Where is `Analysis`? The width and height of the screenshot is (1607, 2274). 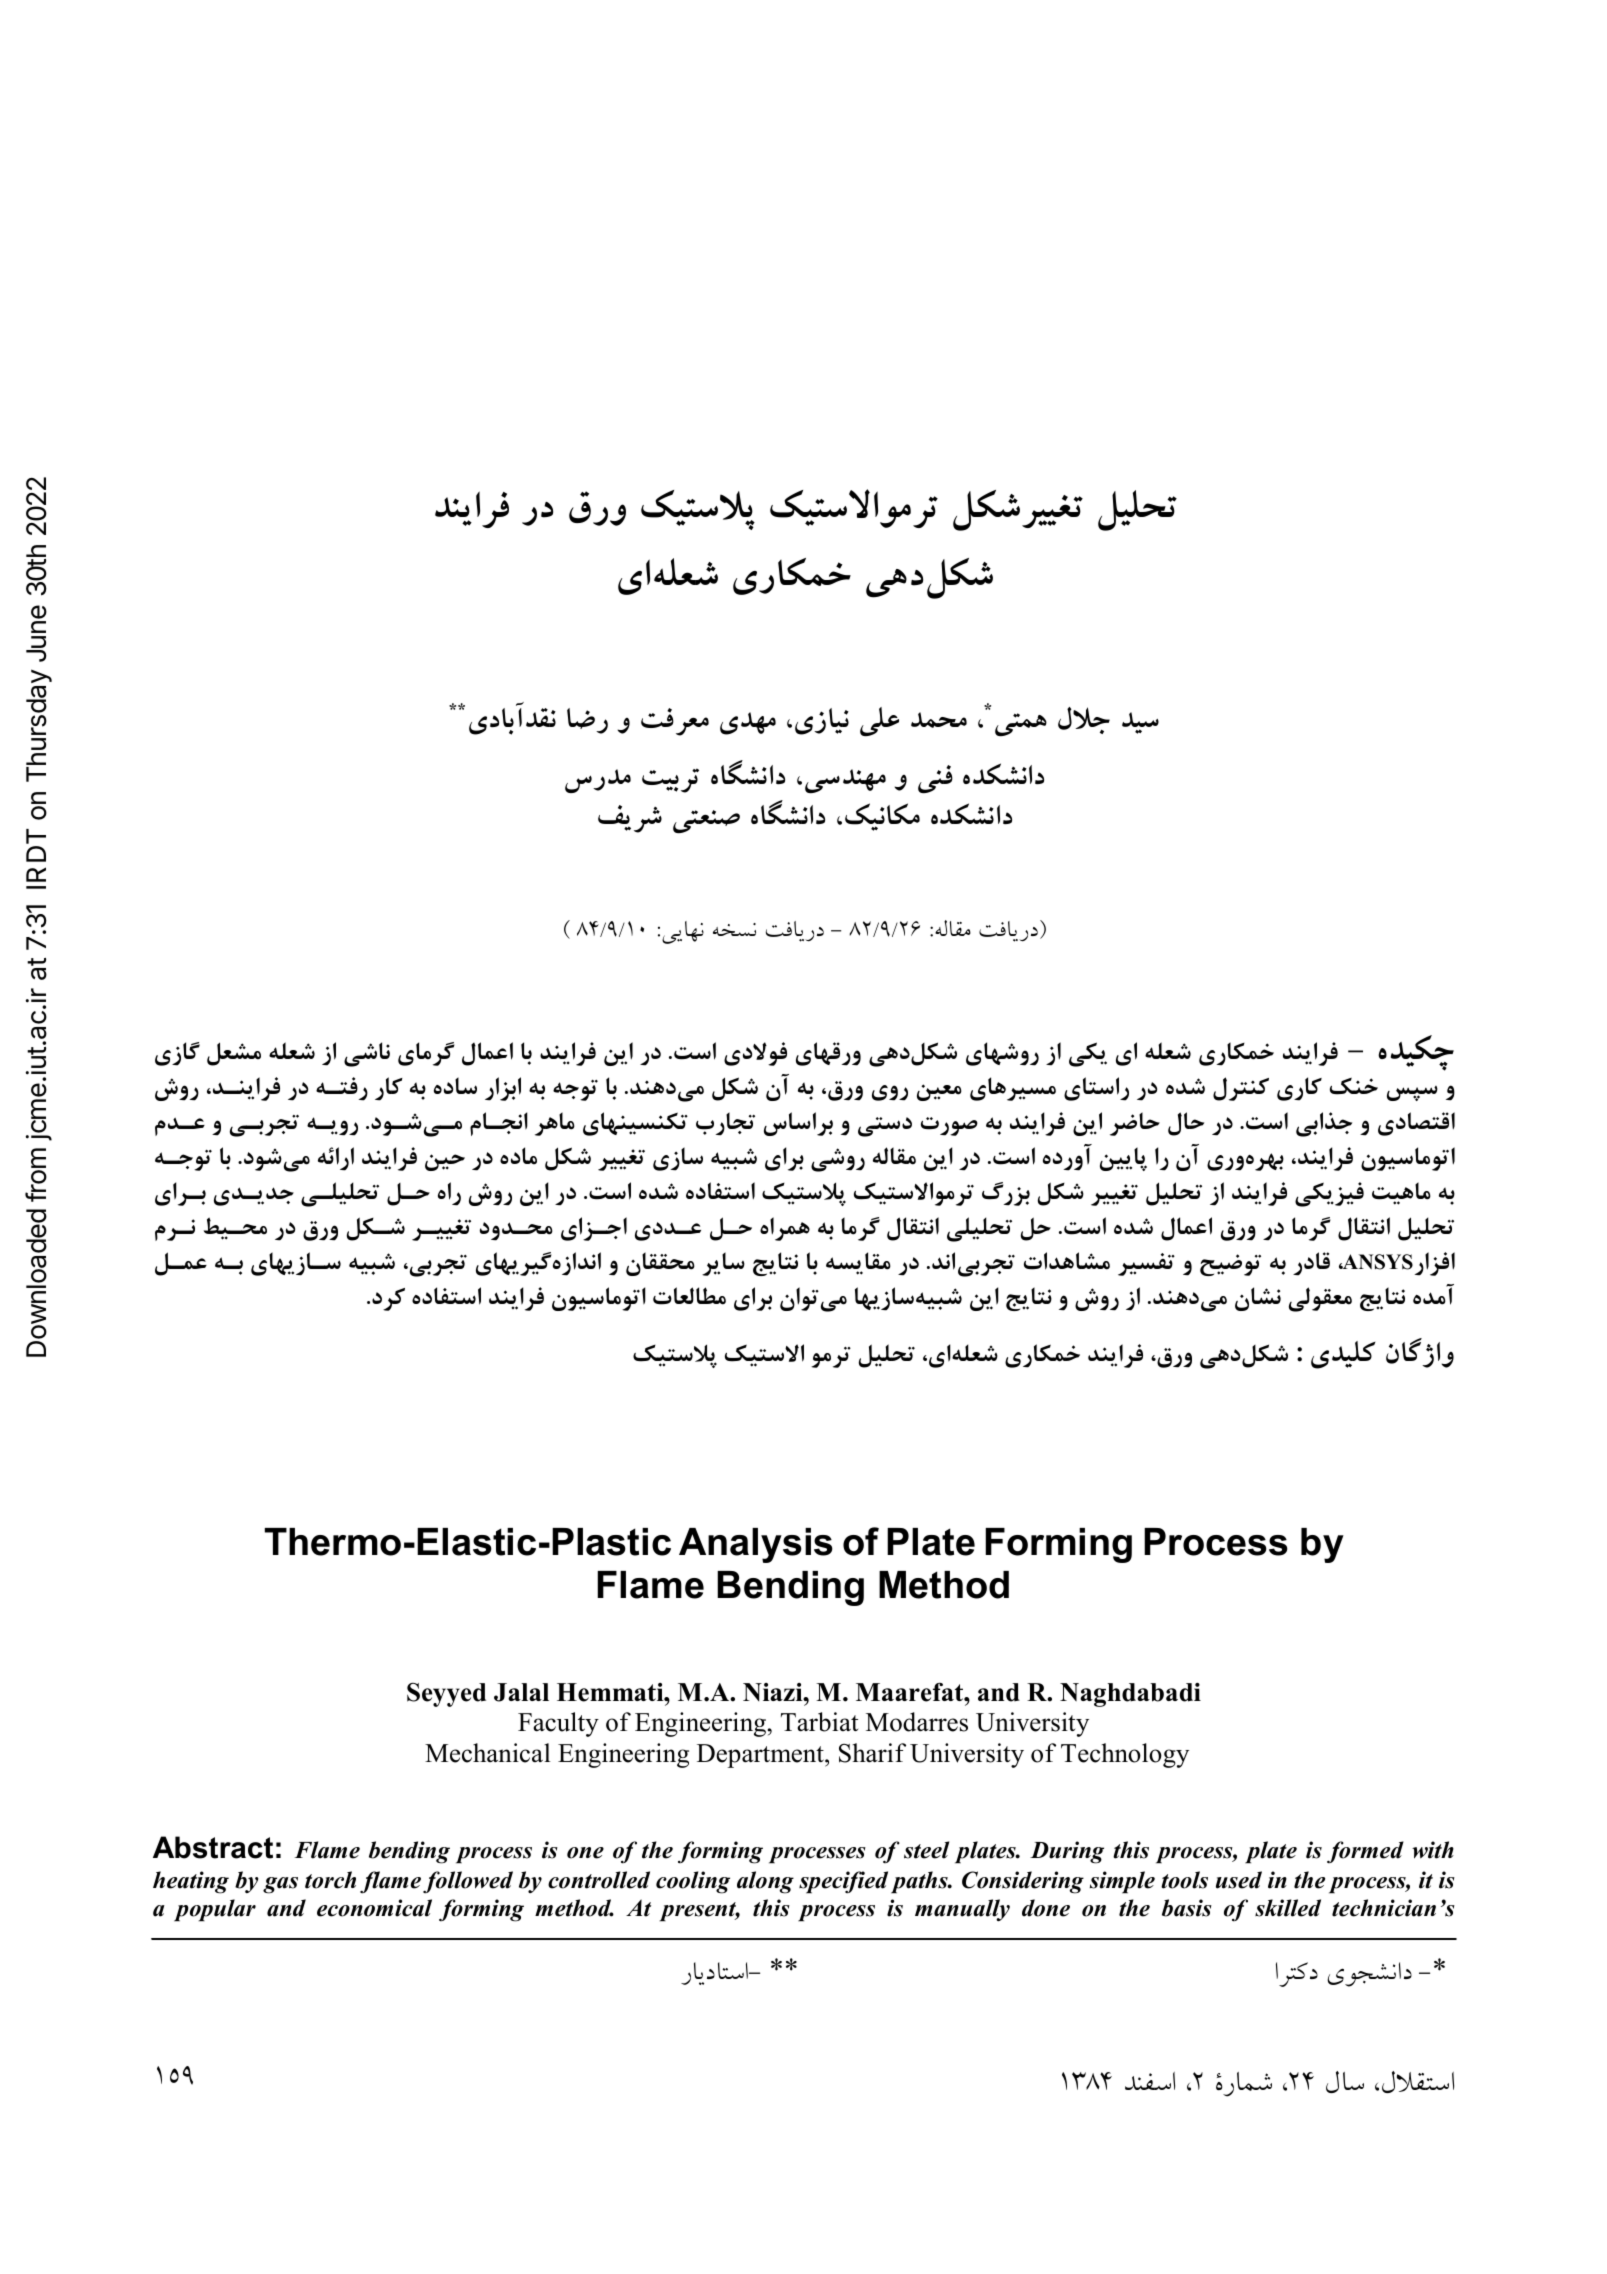
Analysis is located at coordinates (756, 1545).
